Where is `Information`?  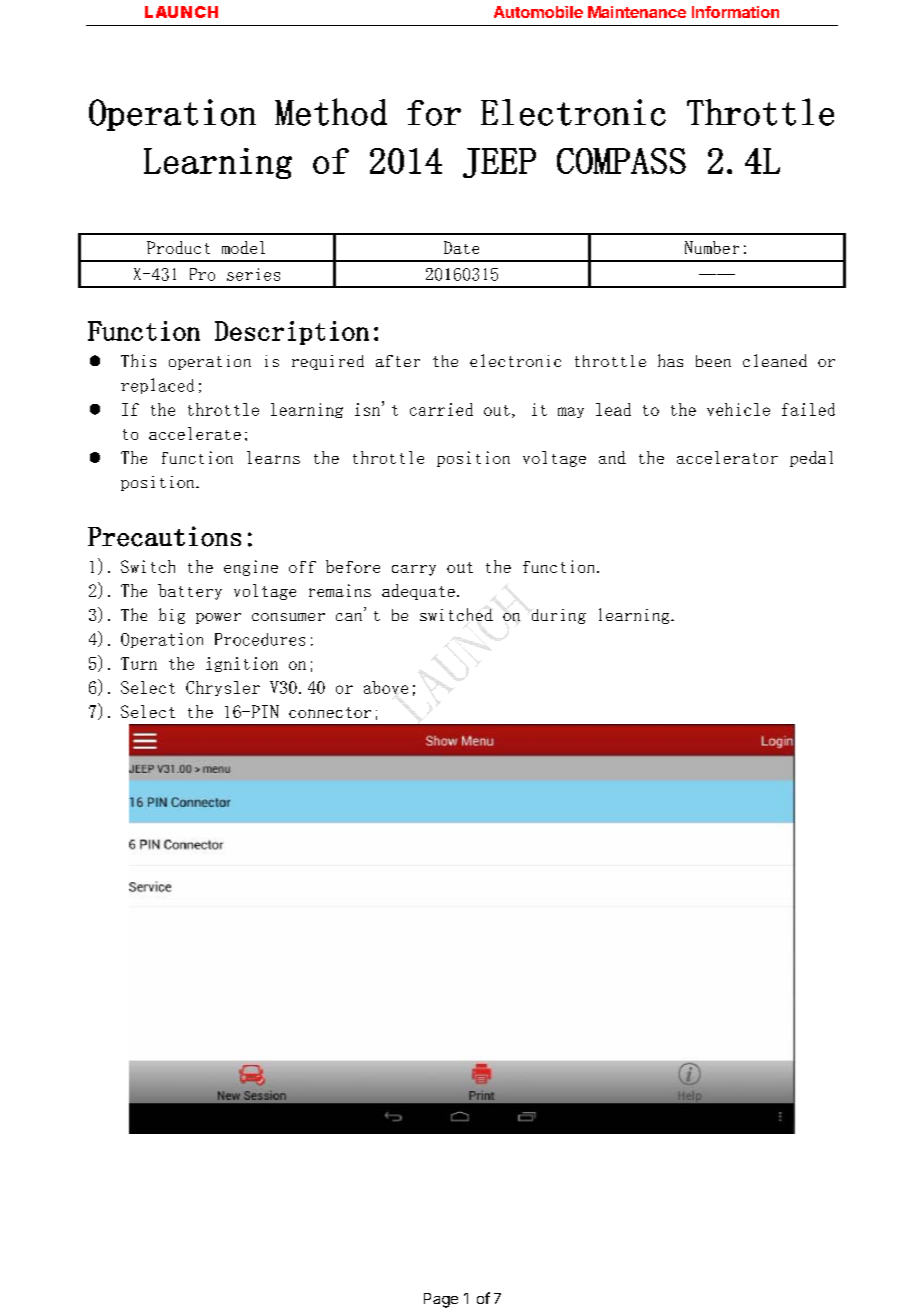 Information is located at coordinates (735, 12).
